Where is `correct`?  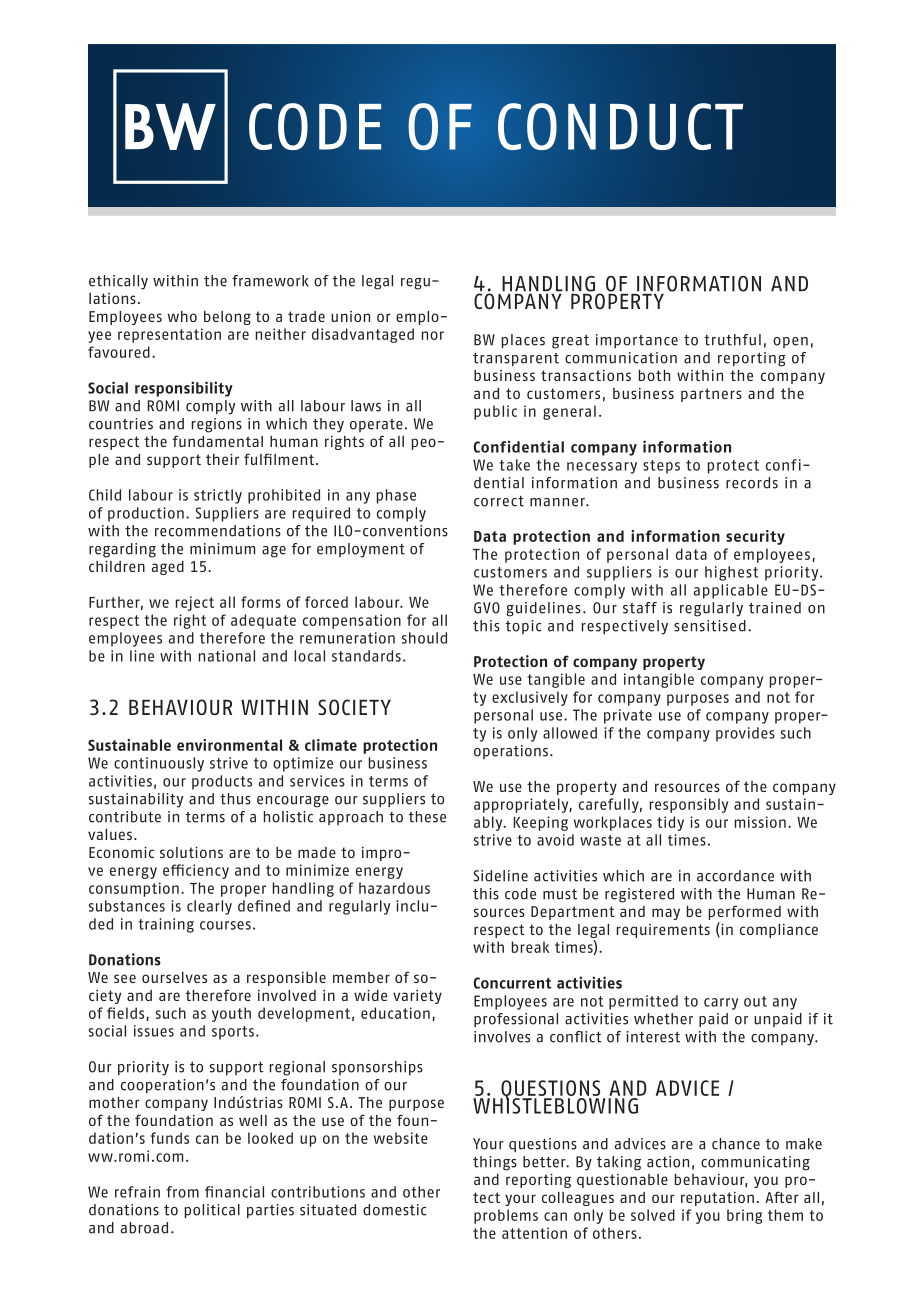 correct is located at coordinates (499, 501).
